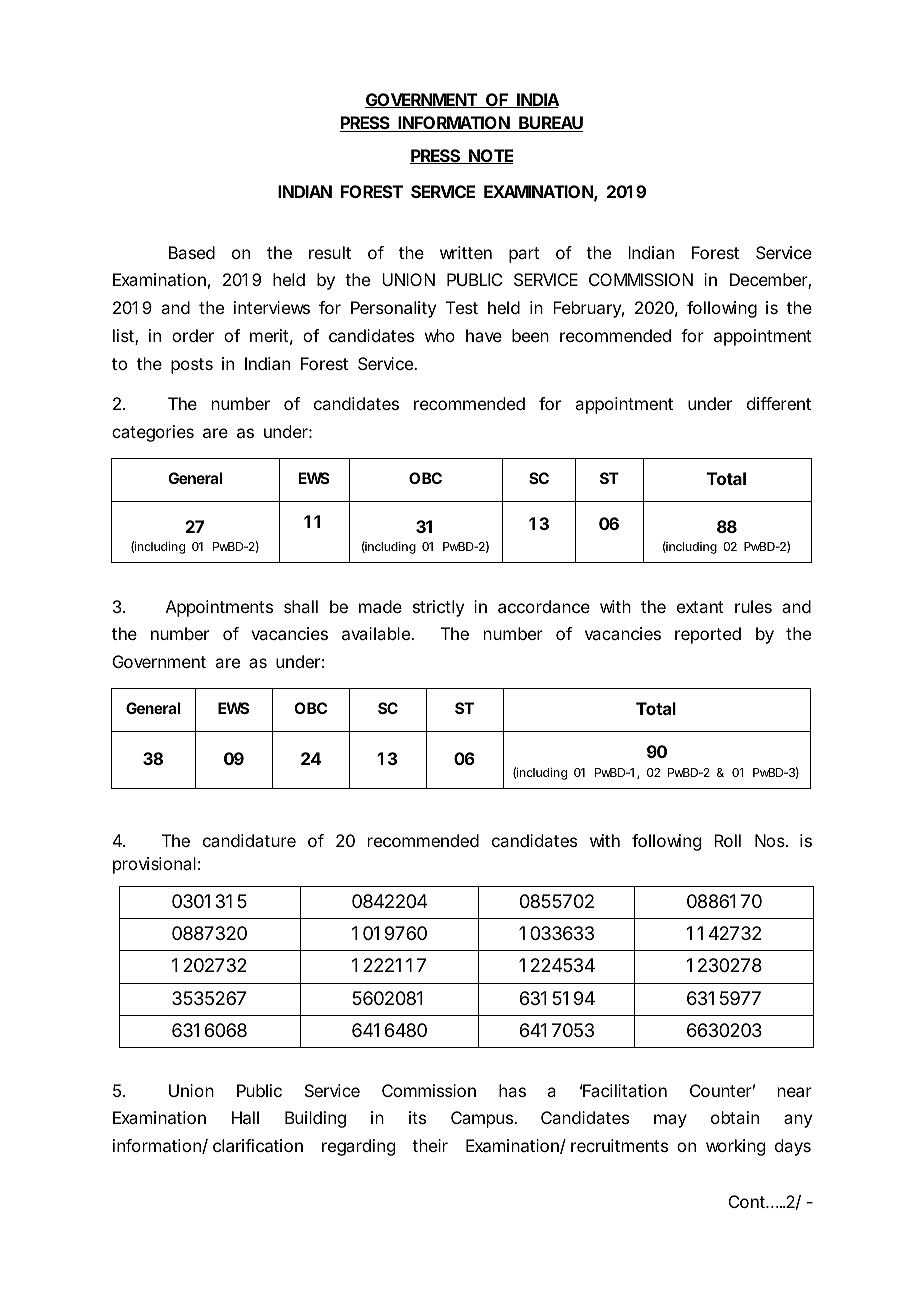 The width and height of the document is (924, 1308). What do you see at coordinates (735, 1117) in the document?
I see `obtain` at bounding box center [735, 1117].
